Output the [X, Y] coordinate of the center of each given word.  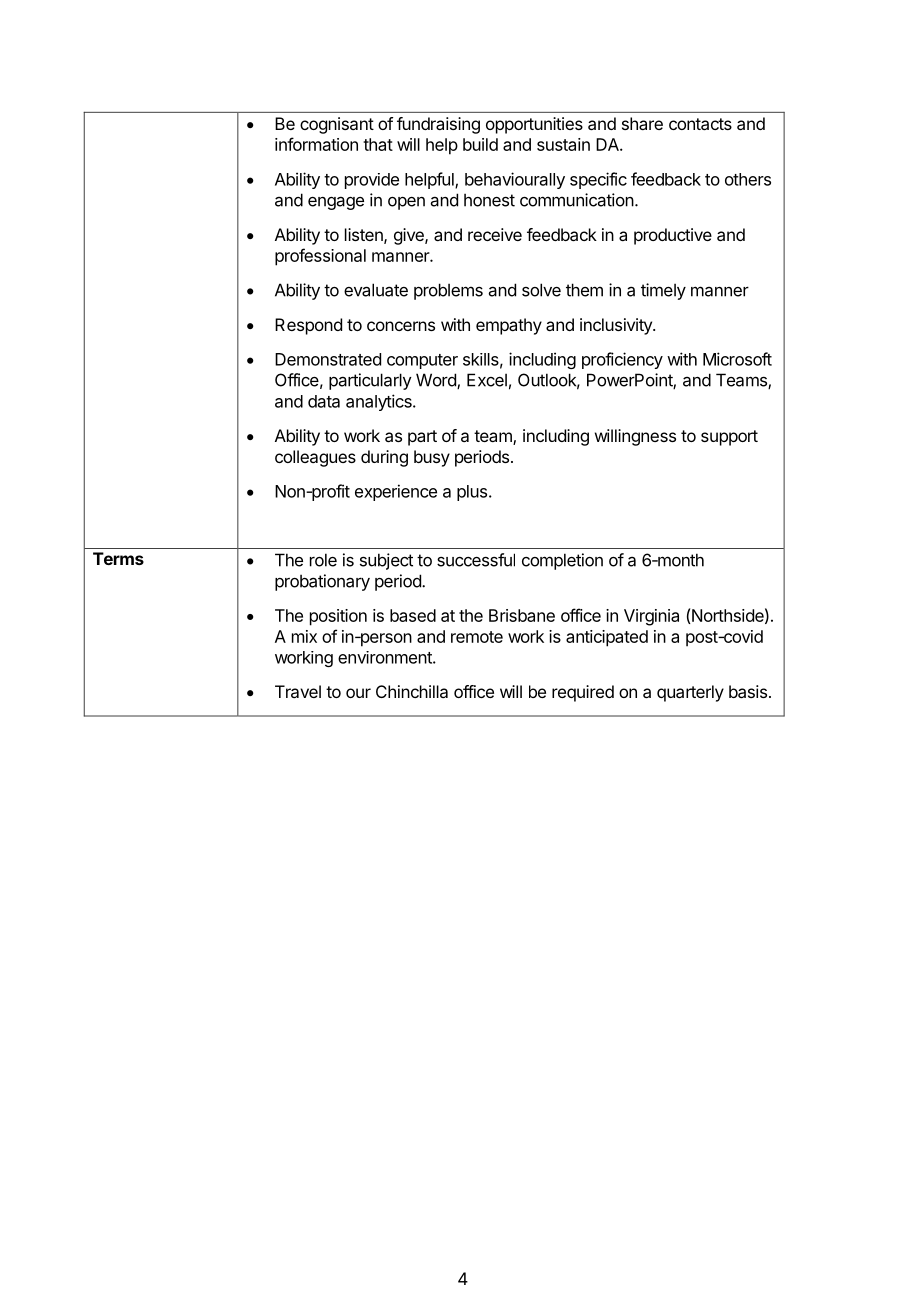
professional [320, 257]
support [729, 438]
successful [476, 560]
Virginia [651, 617]
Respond [308, 326]
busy [432, 458]
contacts [700, 124]
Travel [298, 691]
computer [422, 361]
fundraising [438, 125]
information [316, 144]
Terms [118, 558]
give [410, 236]
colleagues [315, 458]
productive [673, 236]
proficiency [622, 360]
